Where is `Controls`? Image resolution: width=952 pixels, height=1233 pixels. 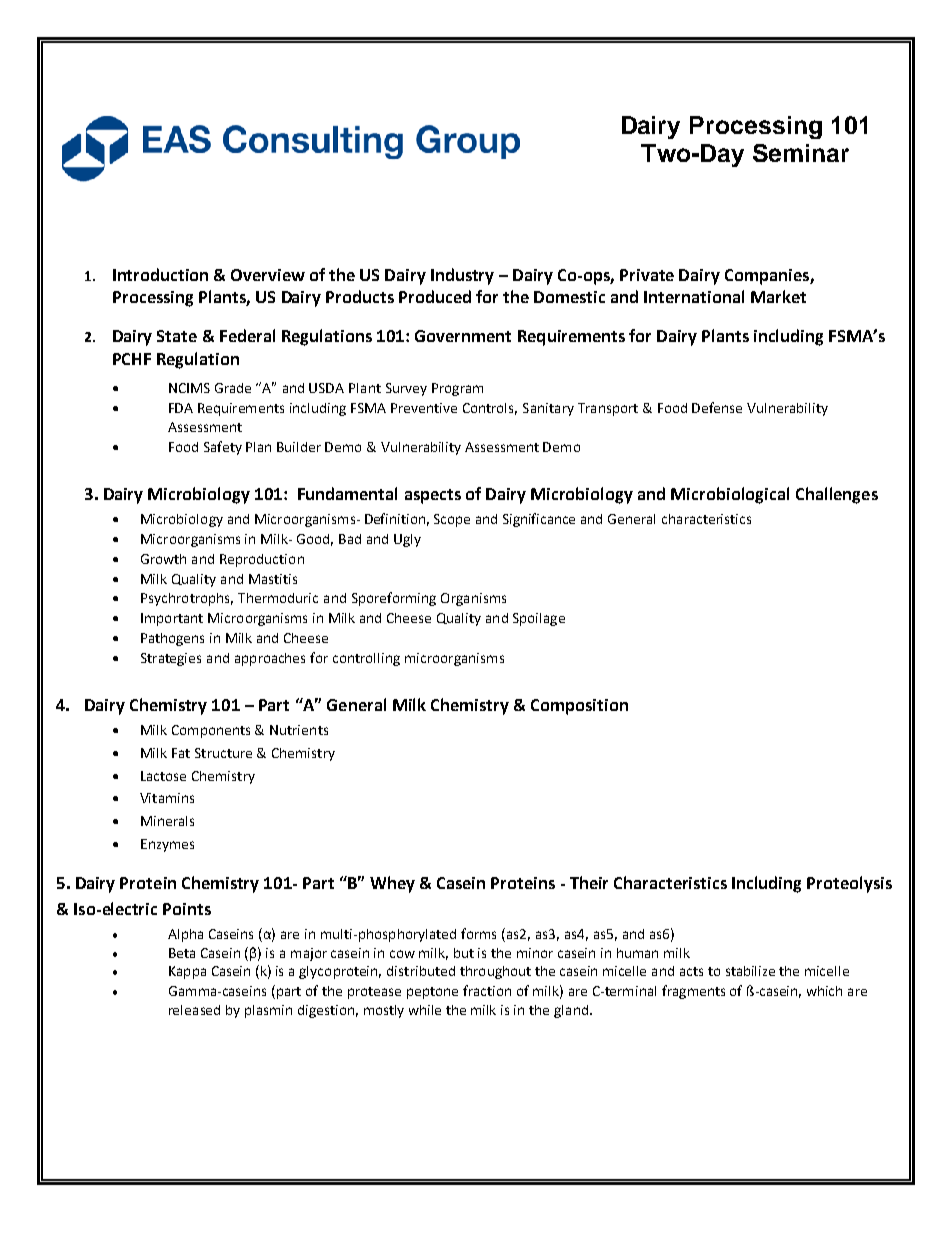 Controls is located at coordinates (490, 409).
